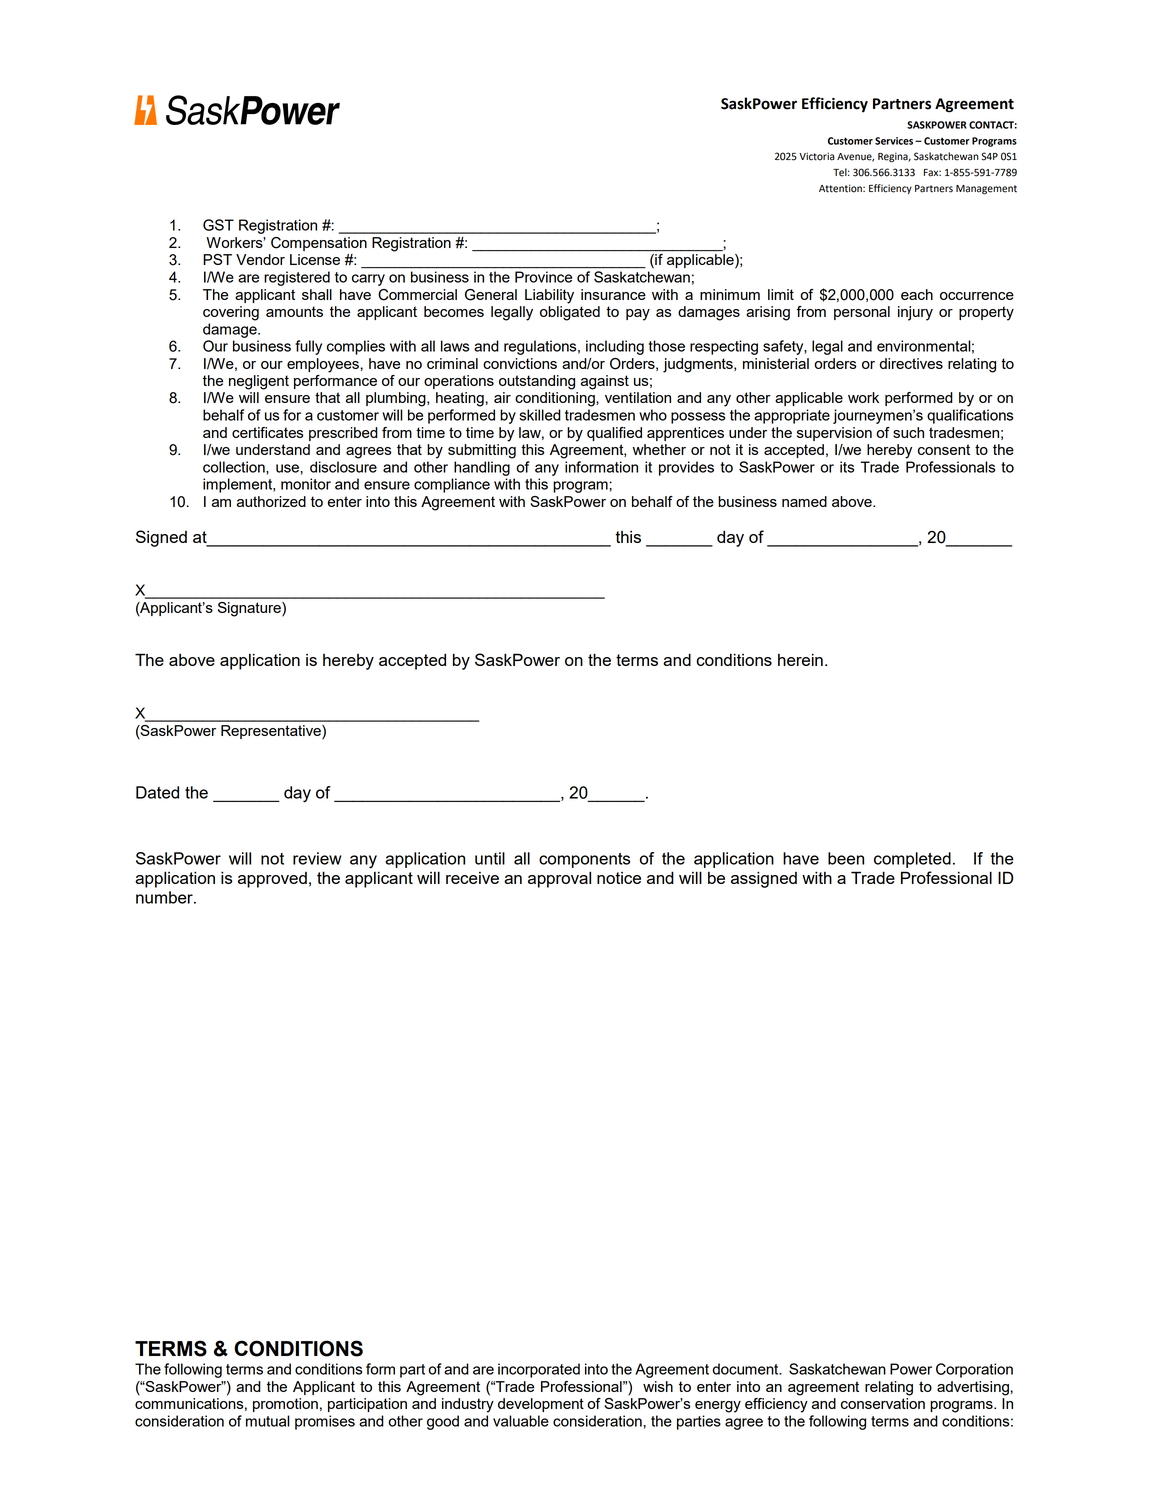  What do you see at coordinates (285, 1405) in the page?
I see `promotion` at bounding box center [285, 1405].
